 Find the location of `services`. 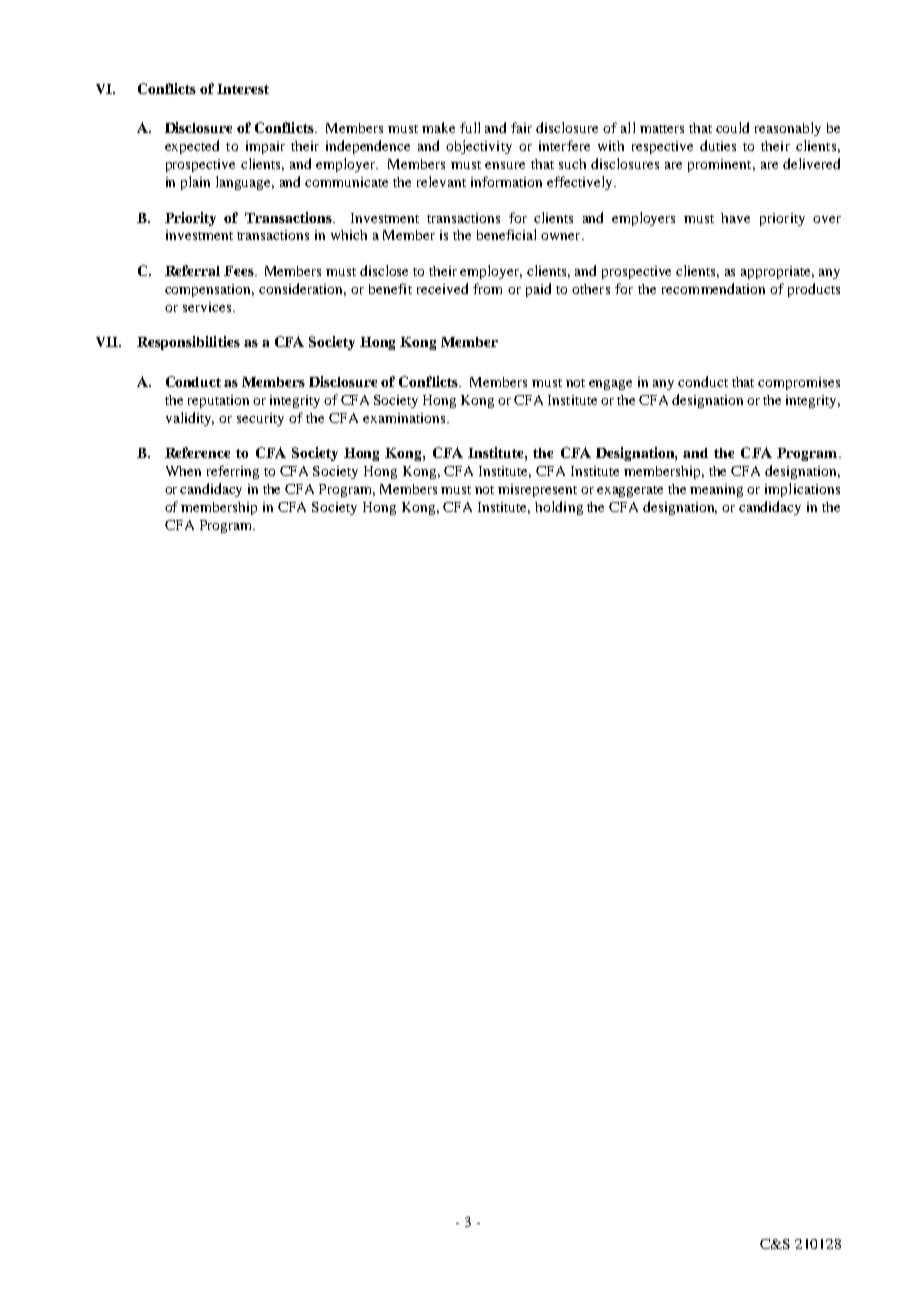

services is located at coordinates (207, 307).
